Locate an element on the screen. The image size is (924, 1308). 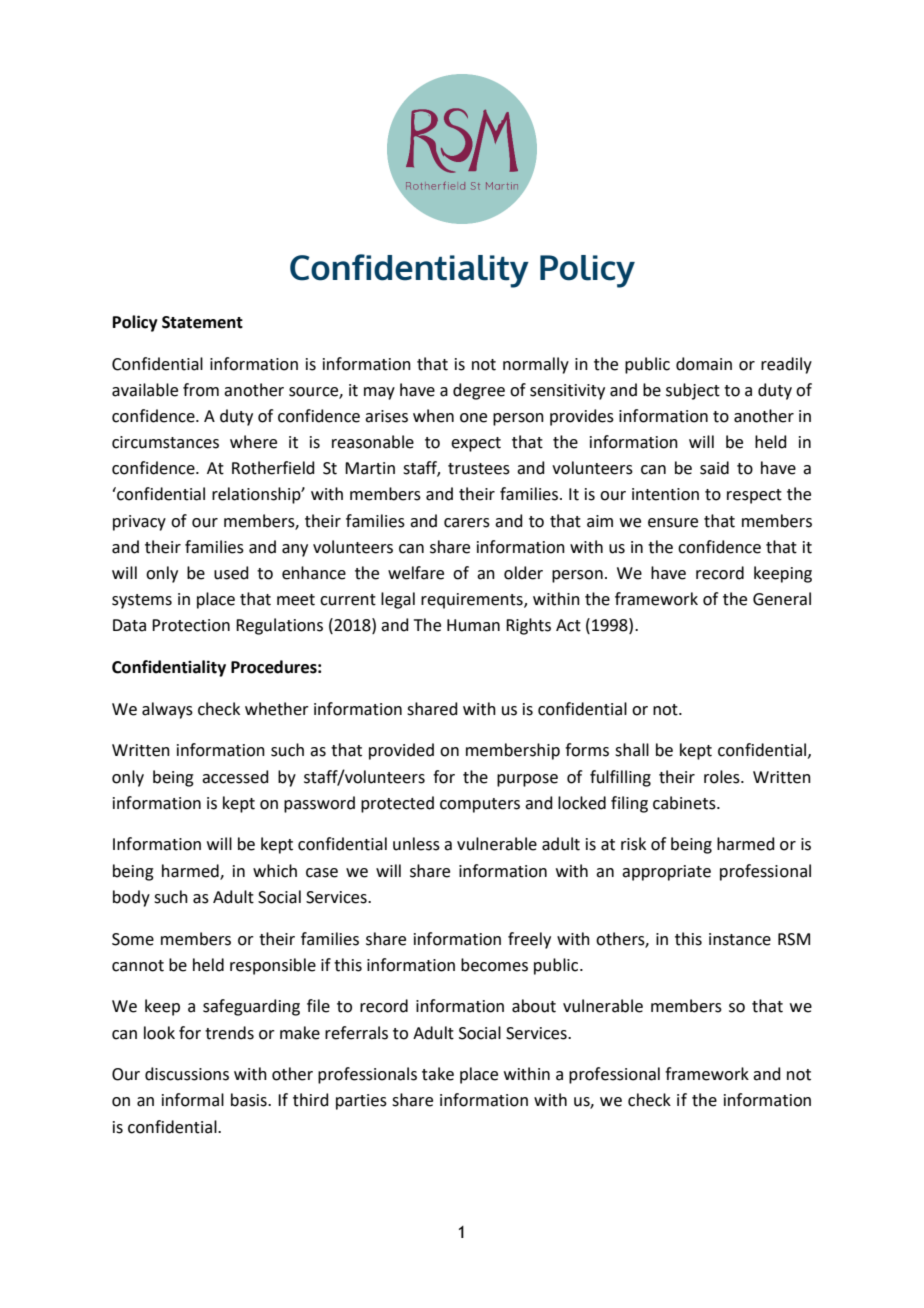
General is located at coordinates (782, 599).
